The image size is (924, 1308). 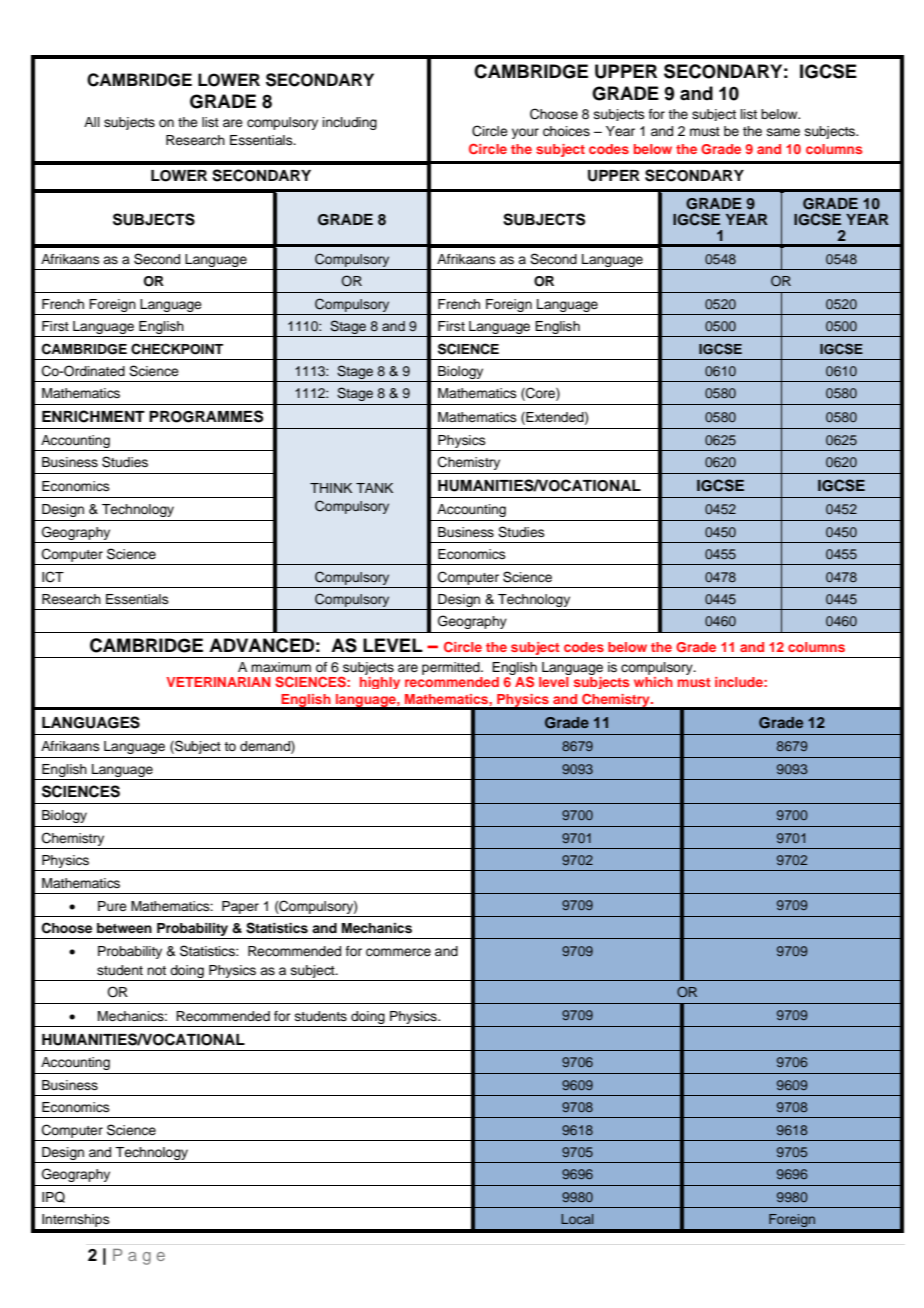 I want to click on including, so click(x=350, y=123).
